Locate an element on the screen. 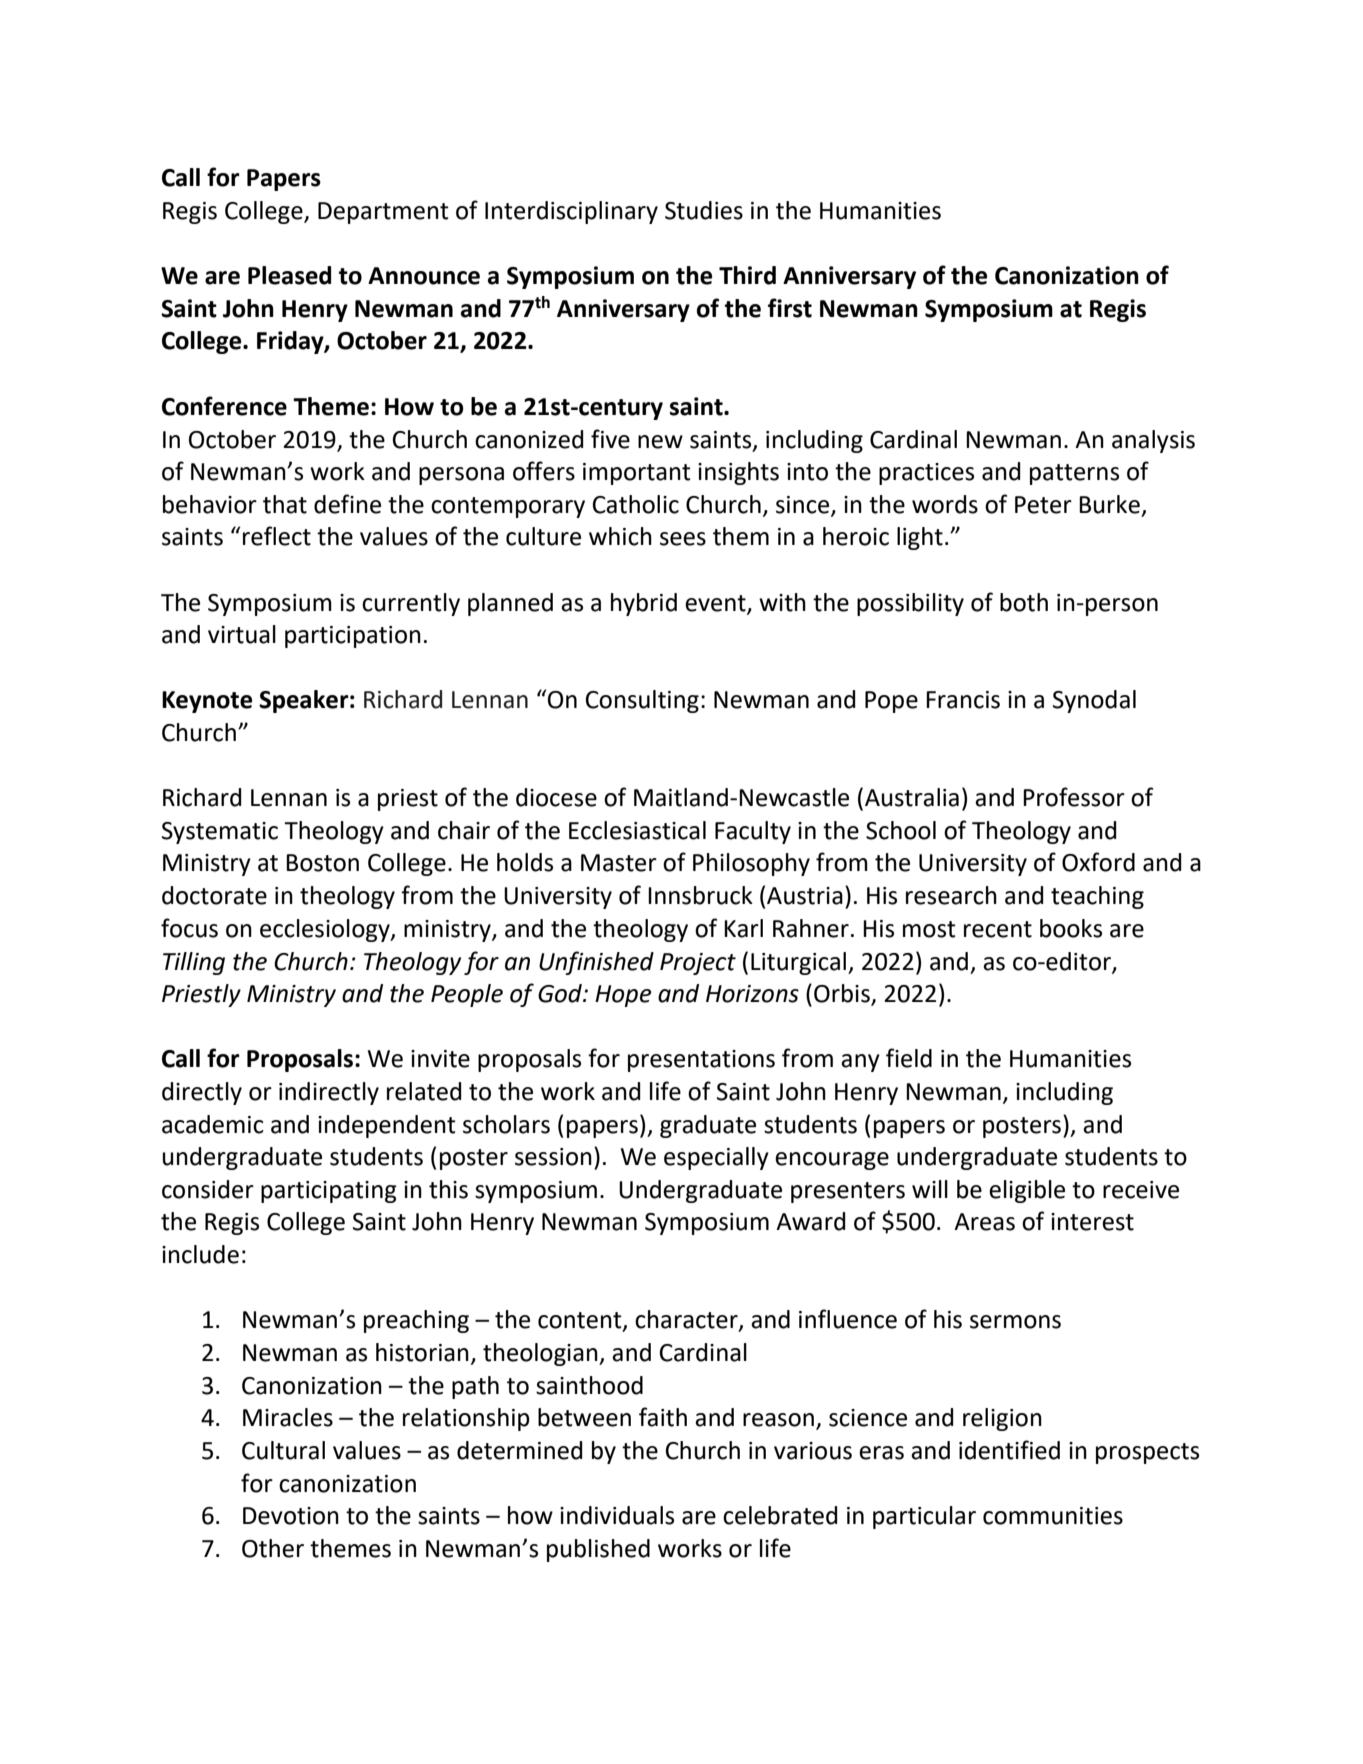 Image resolution: width=1363 pixels, height=1764 pixels. presentations is located at coordinates (701, 1061).
